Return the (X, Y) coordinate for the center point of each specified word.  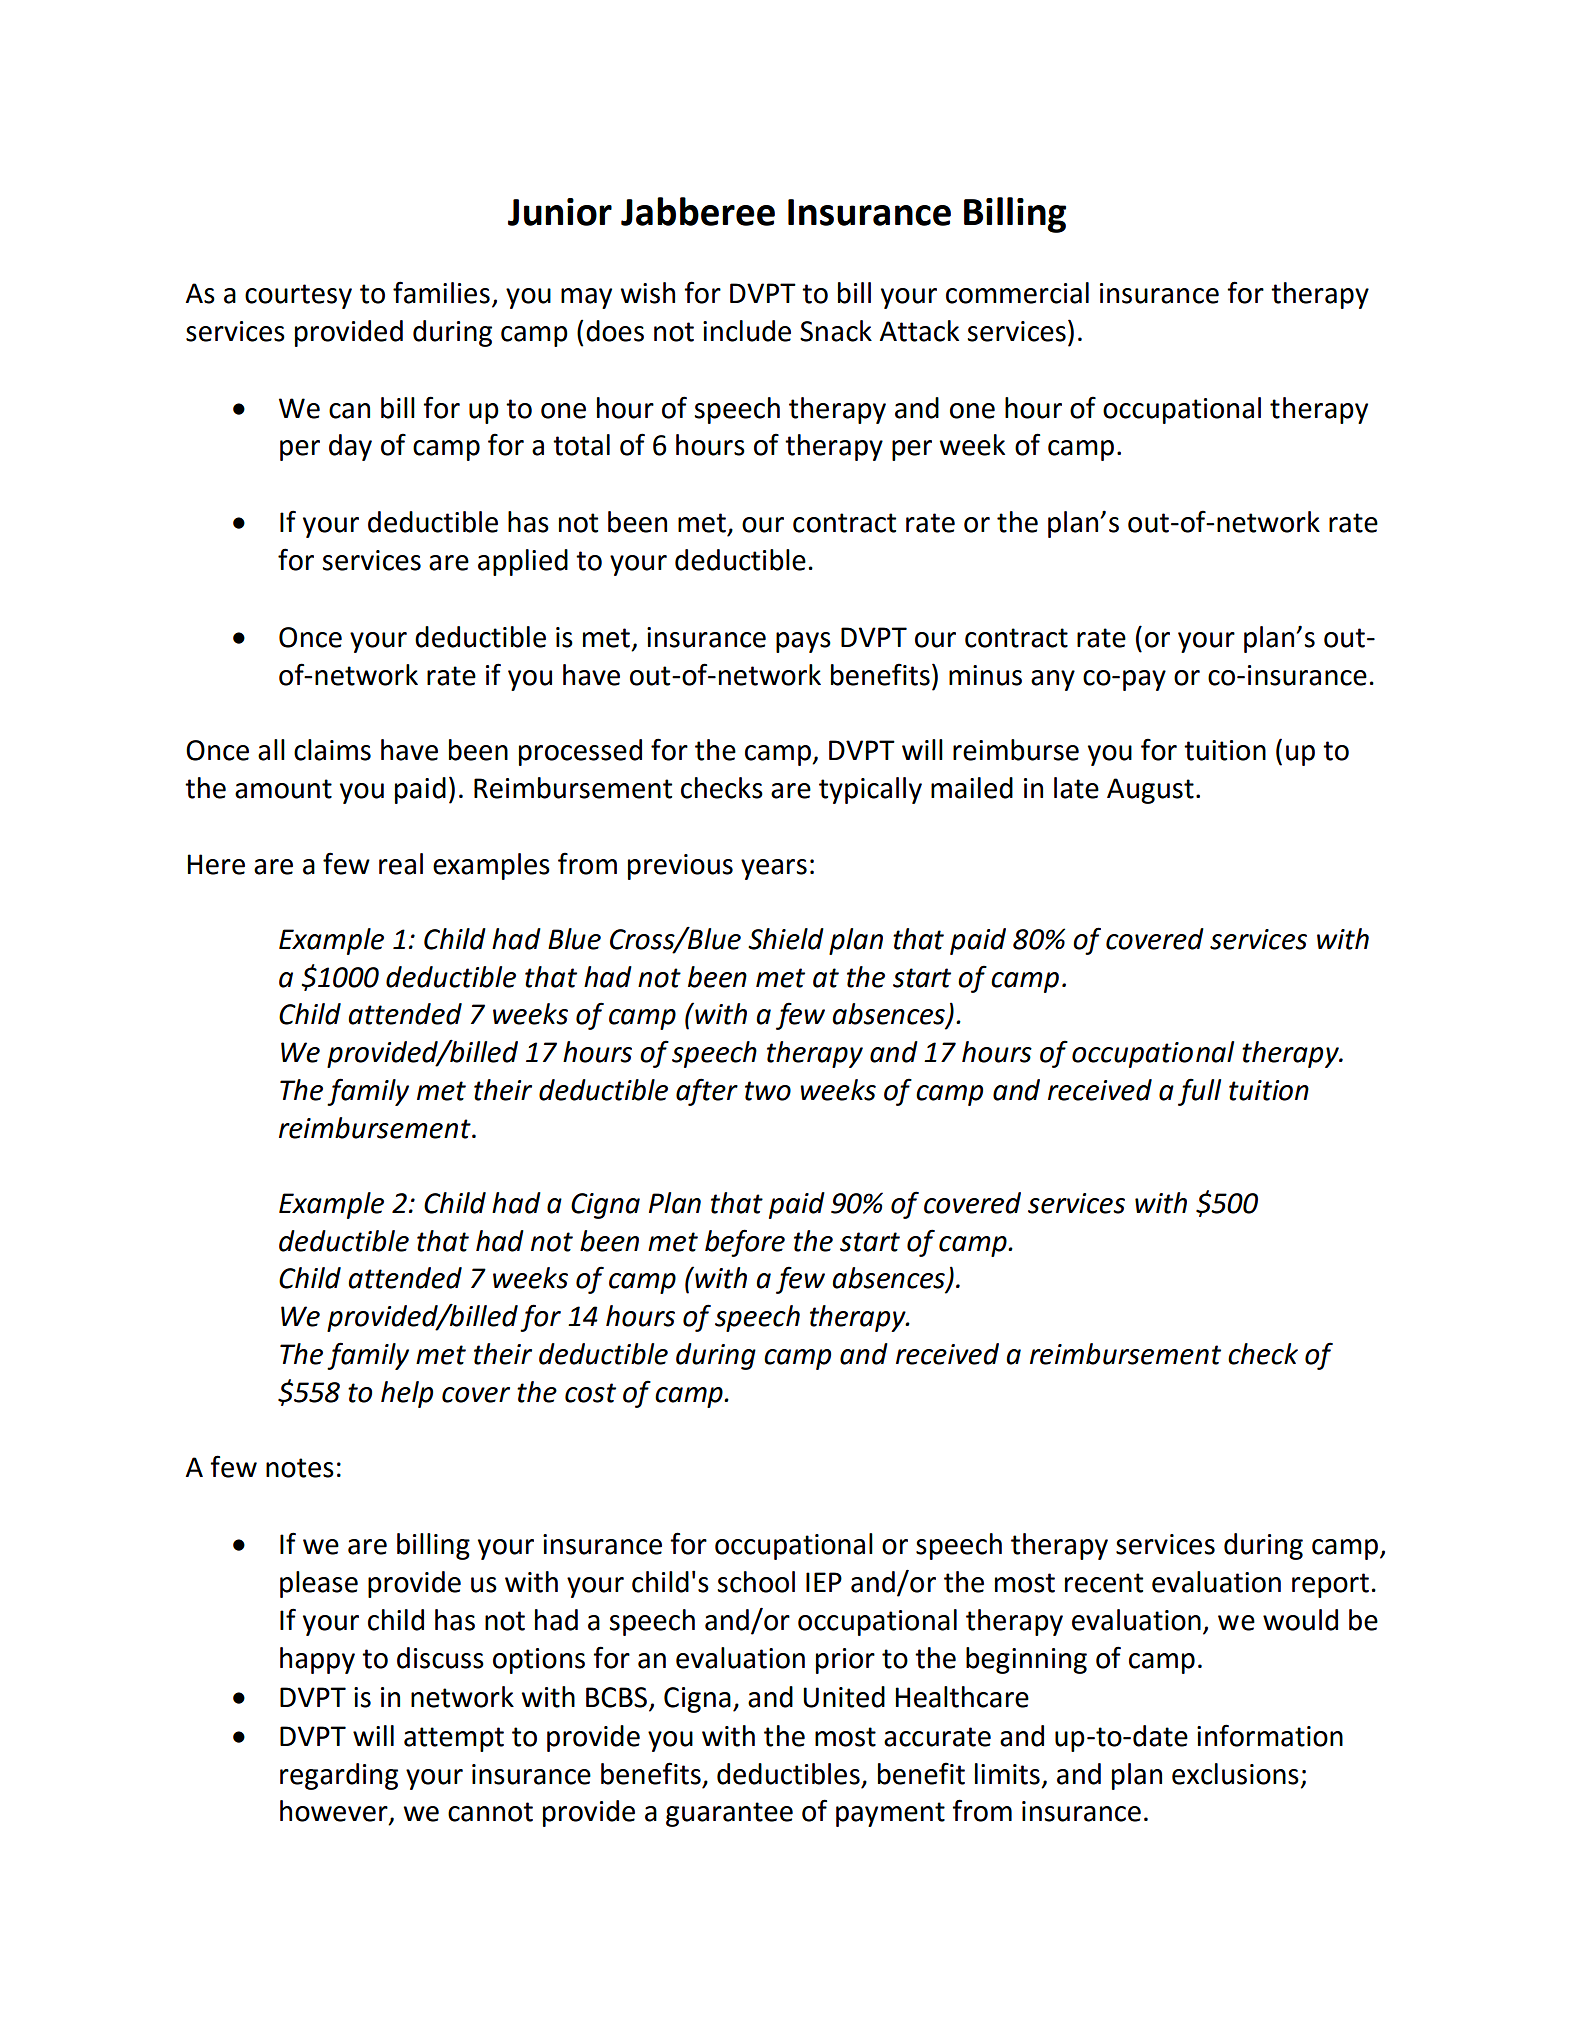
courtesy (298, 296)
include (747, 331)
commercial (1017, 293)
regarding (339, 1776)
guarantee (729, 1814)
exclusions (1235, 1774)
